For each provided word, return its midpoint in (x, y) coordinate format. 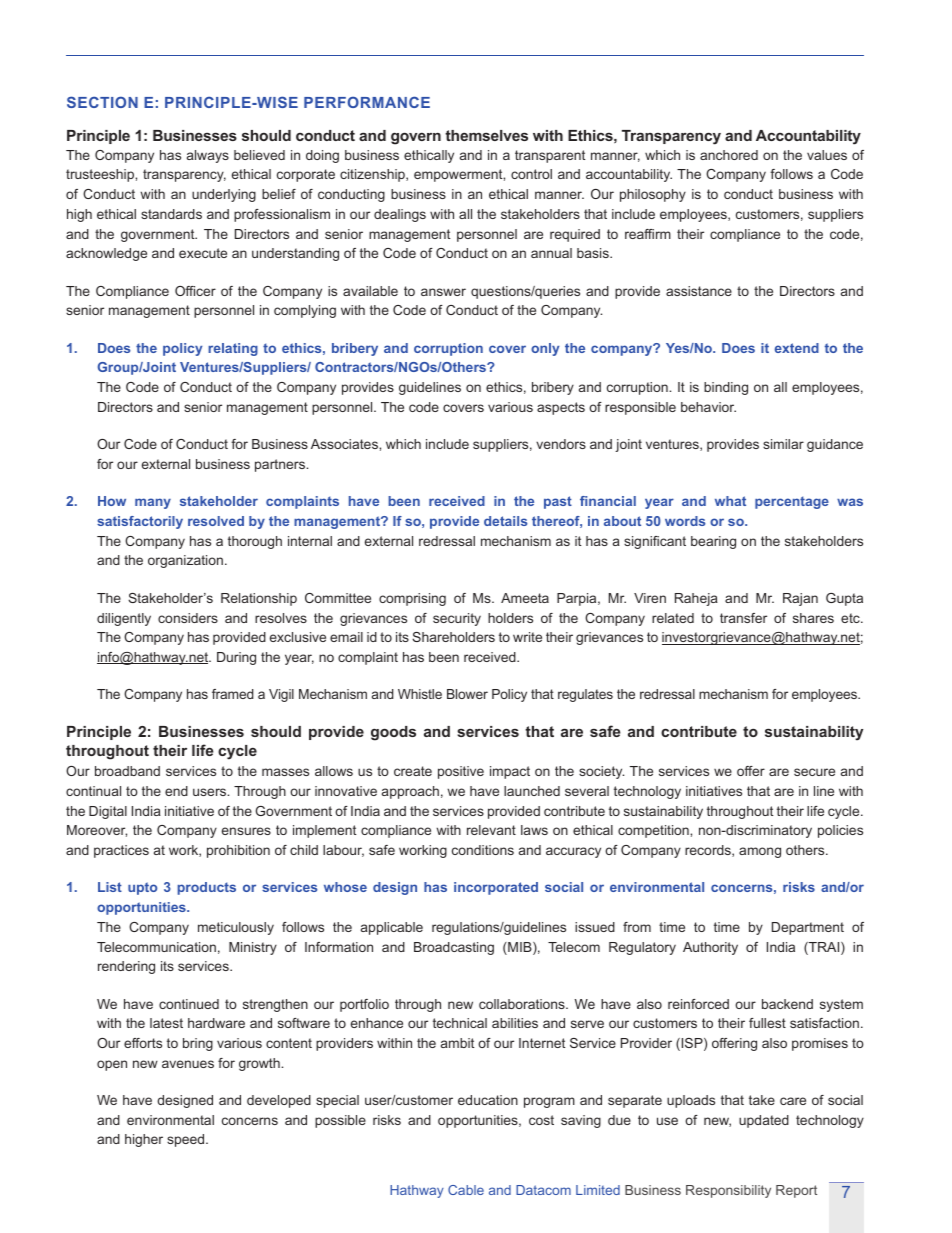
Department (808, 928)
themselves (486, 135)
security (457, 619)
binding (726, 388)
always (208, 156)
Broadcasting (454, 948)
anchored (729, 155)
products (207, 888)
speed (187, 1140)
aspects (561, 408)
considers (188, 618)
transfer (743, 618)
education (488, 1100)
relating (233, 349)
